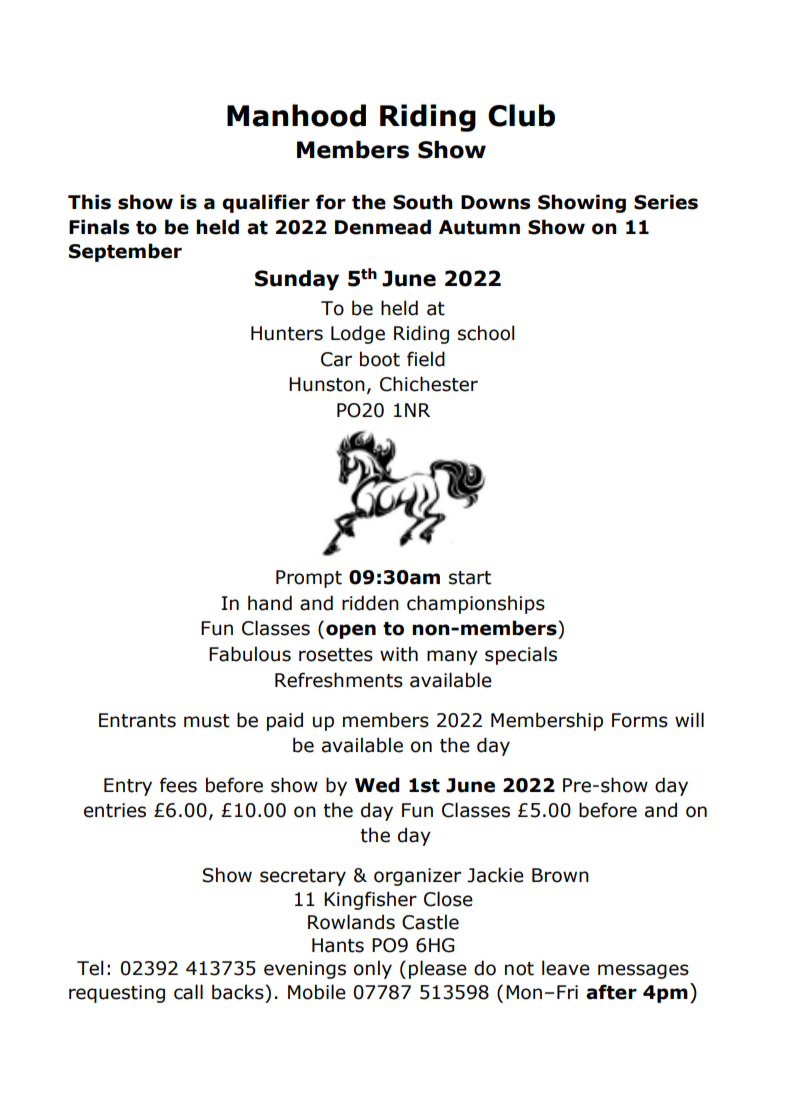 This image has height=1111, width=785. I want to click on Prompt, so click(309, 579).
